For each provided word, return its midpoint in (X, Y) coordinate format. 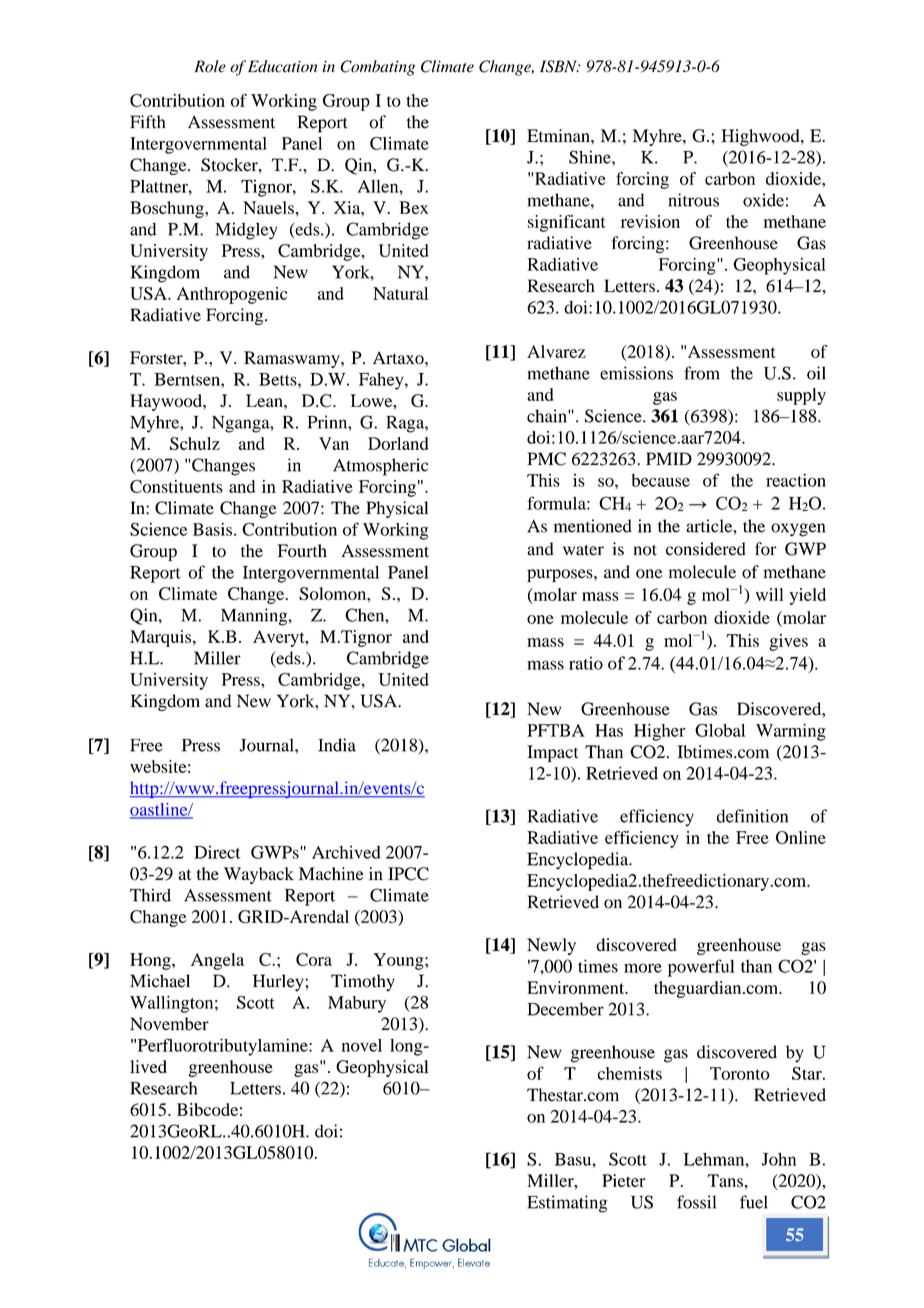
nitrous (693, 200)
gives (788, 642)
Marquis (162, 638)
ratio (586, 663)
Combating (377, 68)
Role (210, 66)
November (169, 1024)
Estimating (567, 1204)
